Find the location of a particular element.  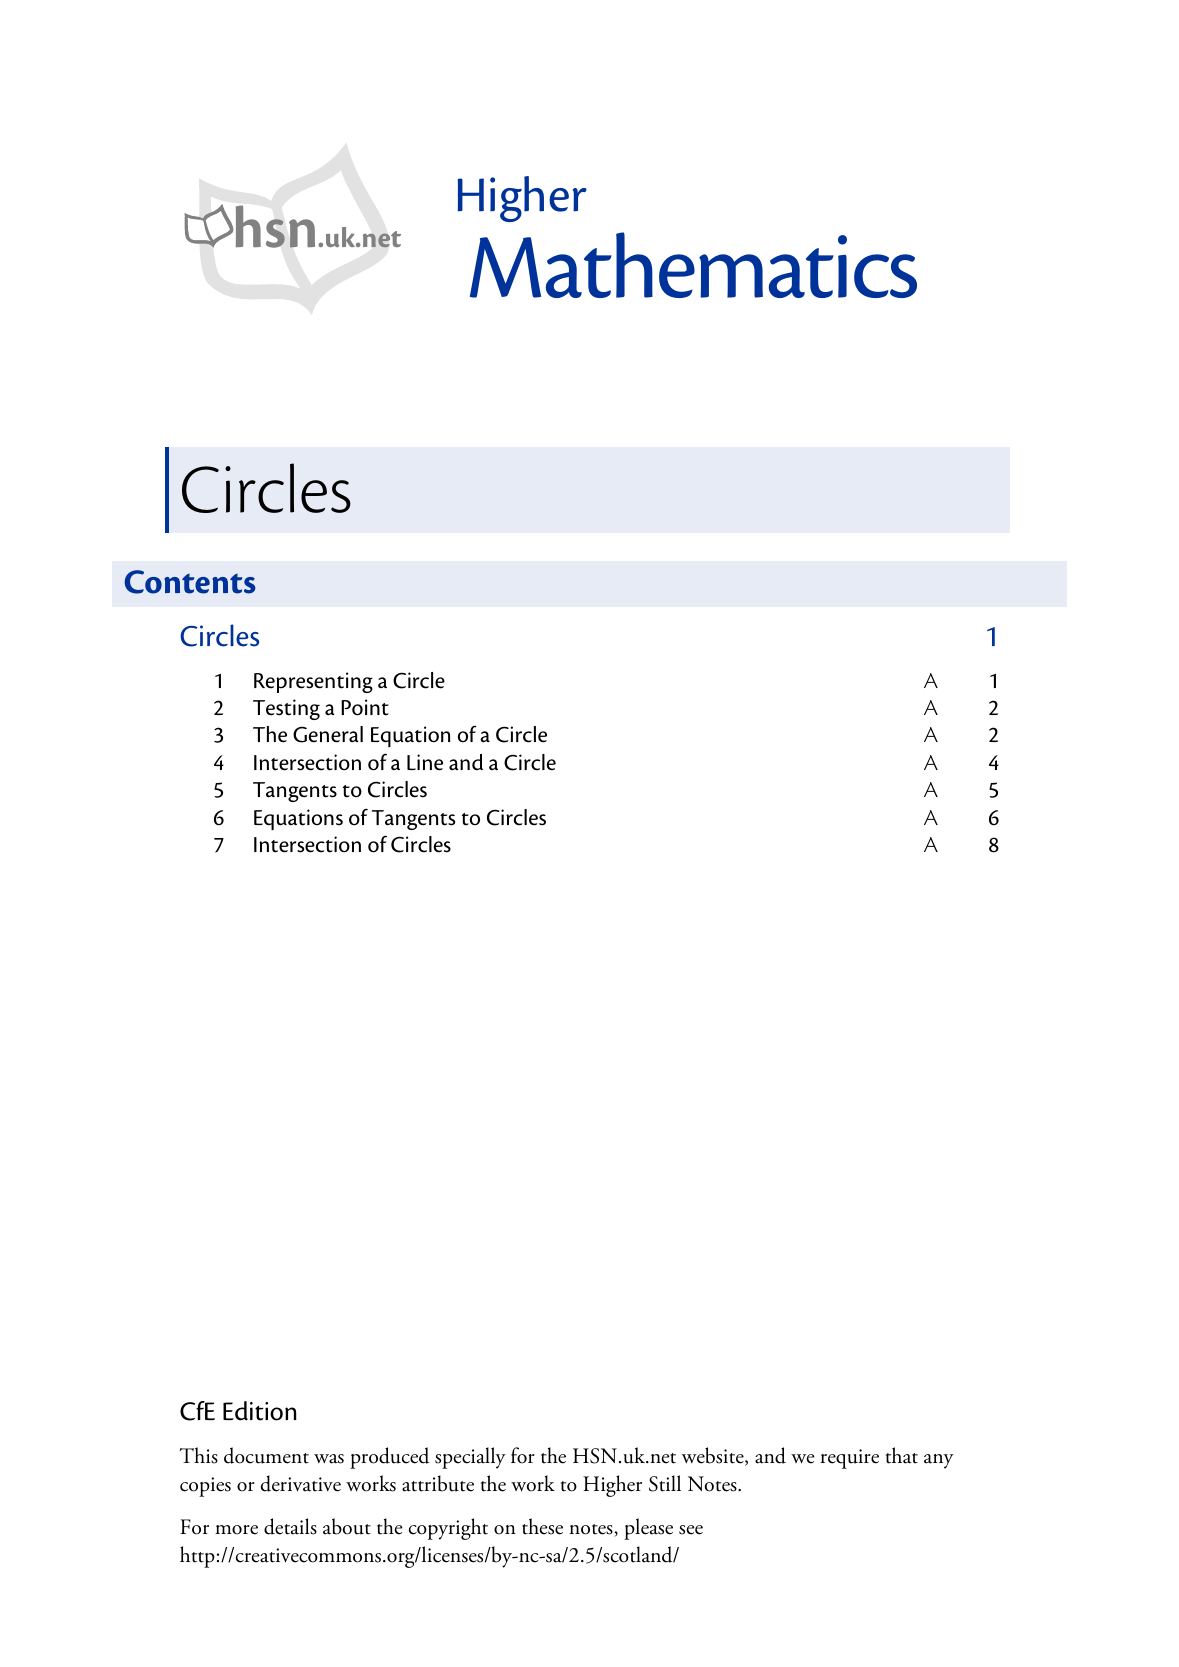

these is located at coordinates (542, 1526).
